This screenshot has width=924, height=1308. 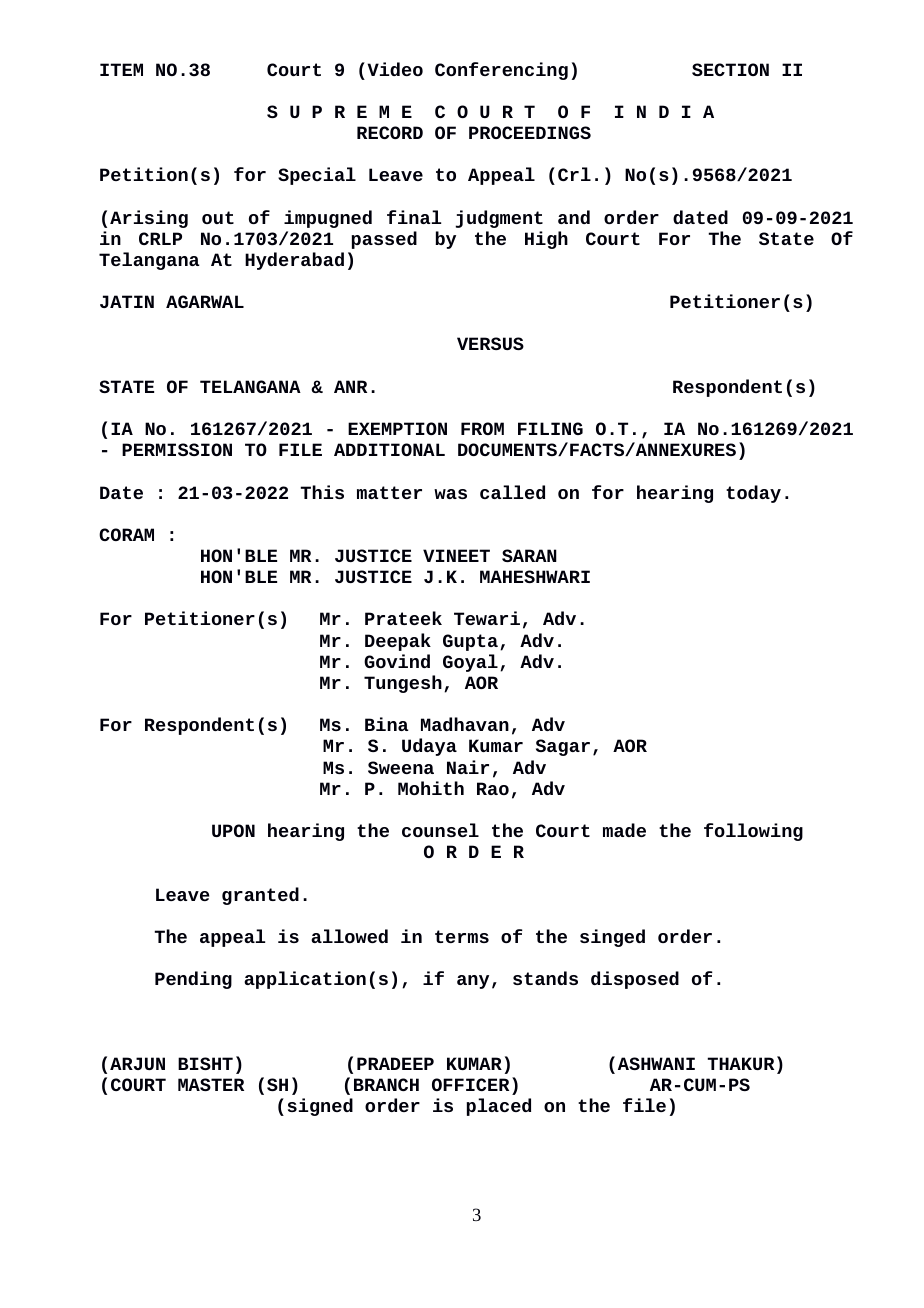 What do you see at coordinates (470, 1084) in the screenshot?
I see `OFFICER` at bounding box center [470, 1084].
